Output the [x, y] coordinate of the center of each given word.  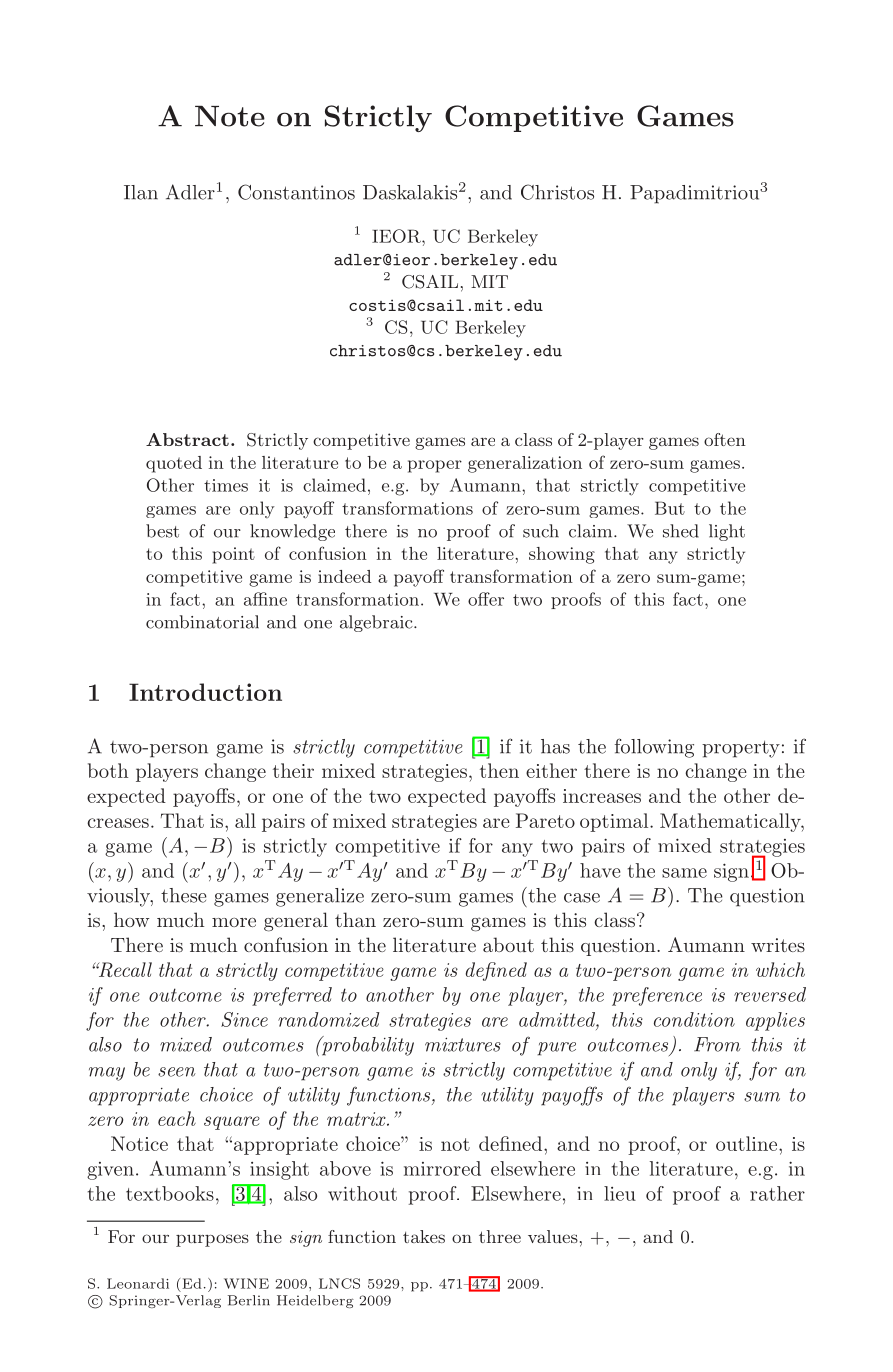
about [508, 944]
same [684, 873]
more [234, 922]
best [162, 531]
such [541, 531]
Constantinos [296, 192]
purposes [212, 1240]
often [725, 439]
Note [230, 116]
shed [681, 531]
